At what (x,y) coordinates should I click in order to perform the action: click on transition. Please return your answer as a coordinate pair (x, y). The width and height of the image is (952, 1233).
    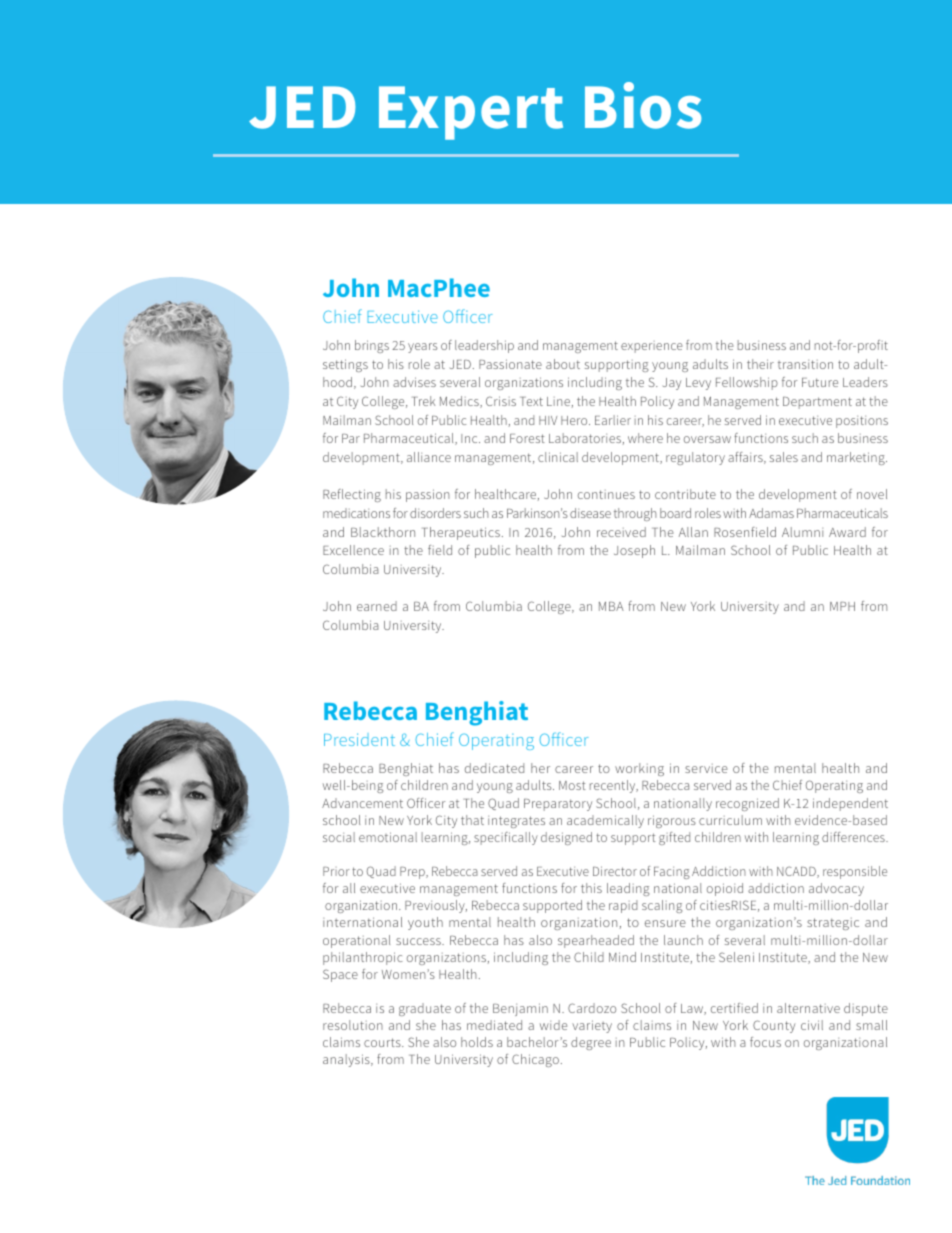
    Looking at the image, I should click on (805, 364).
